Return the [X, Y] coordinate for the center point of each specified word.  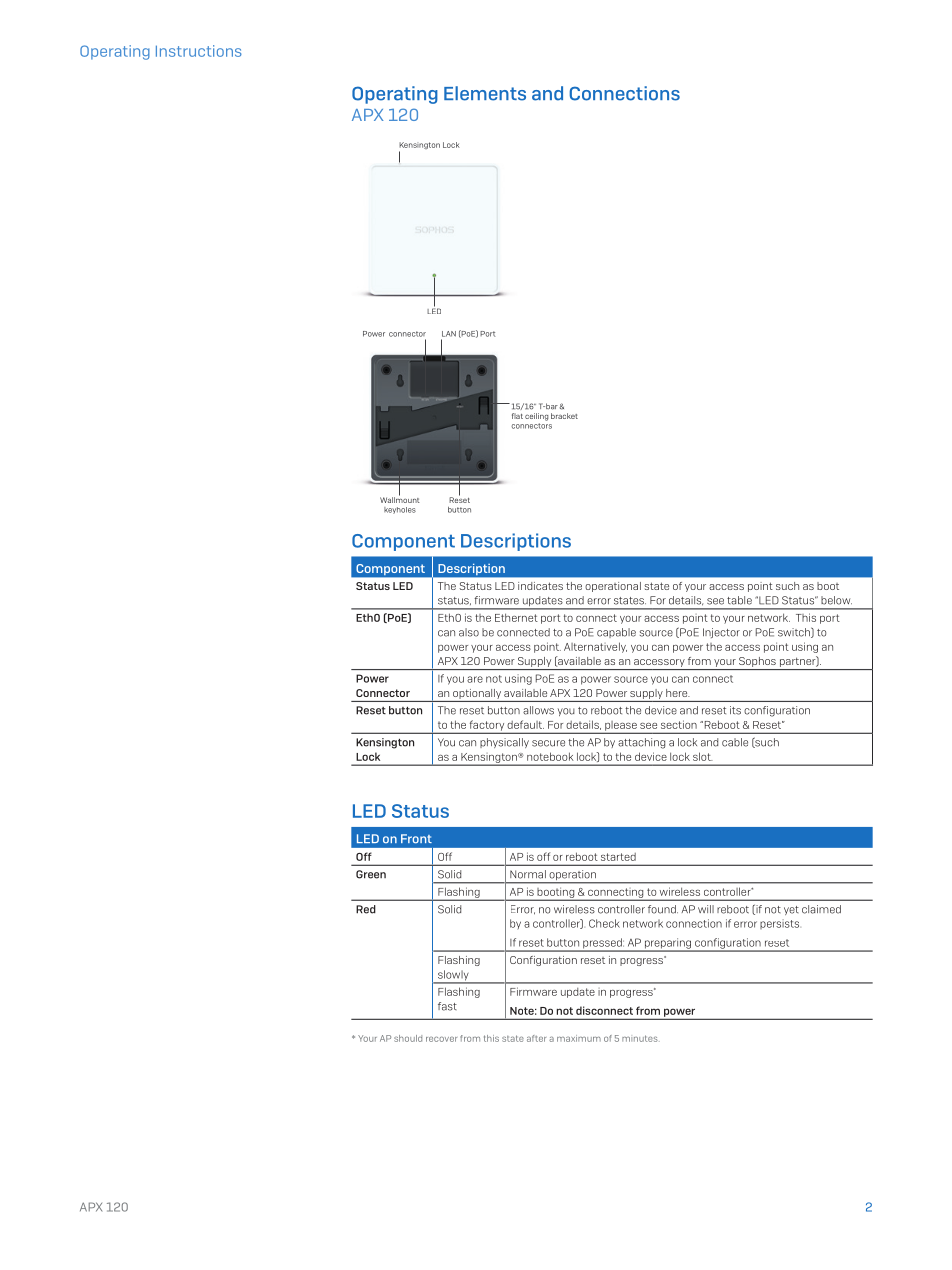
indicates [540, 586]
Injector [721, 633]
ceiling [536, 417]
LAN [449, 334]
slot [703, 756]
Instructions [199, 51]
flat [517, 416]
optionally [477, 694]
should [408, 1038]
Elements [485, 93]
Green [371, 874]
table [739, 600]
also [469, 632]
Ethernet [516, 617]
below [836, 600]
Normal [528, 874]
